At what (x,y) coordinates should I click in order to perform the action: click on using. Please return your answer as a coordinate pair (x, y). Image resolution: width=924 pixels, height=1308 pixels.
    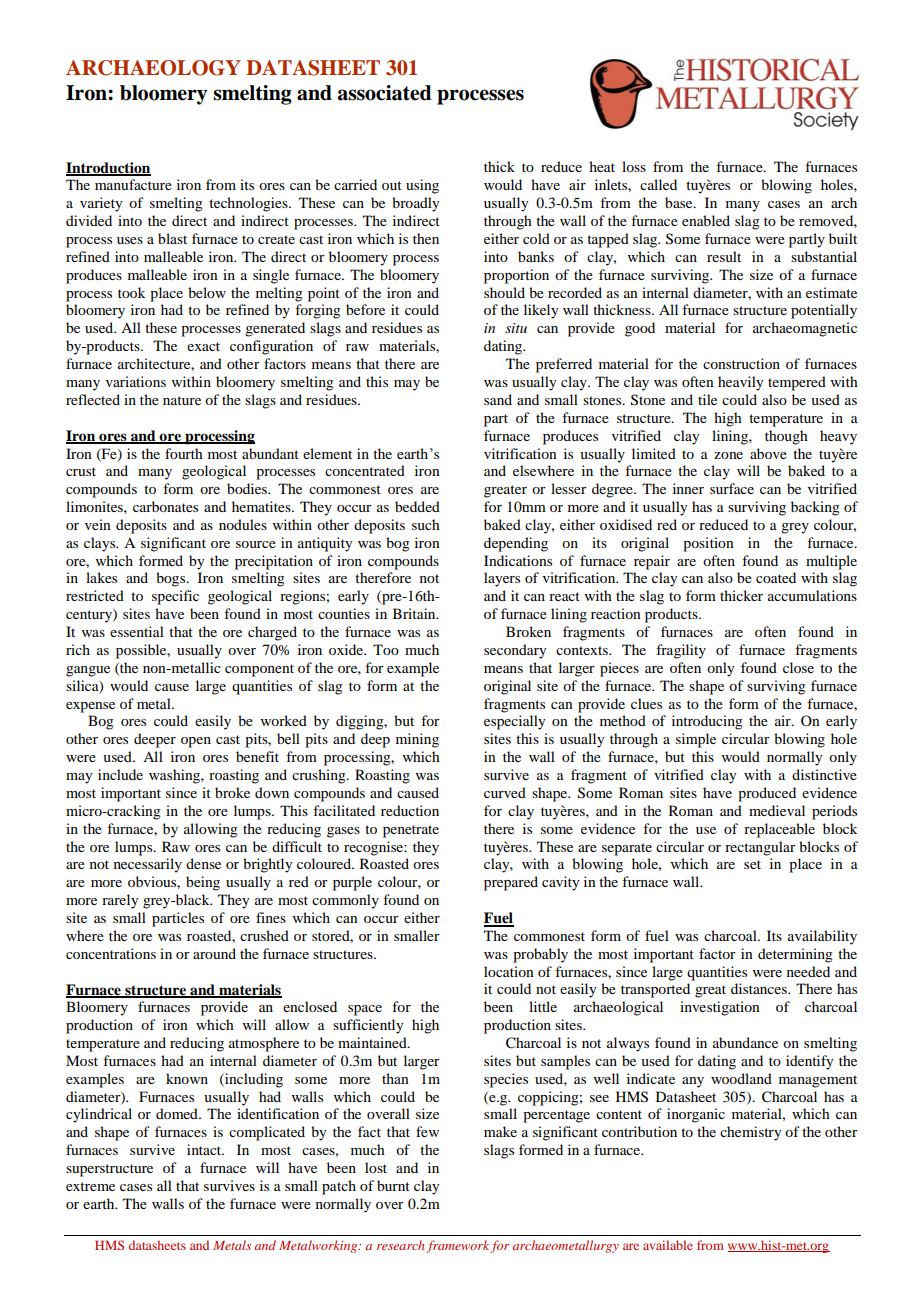
    Looking at the image, I should click on (422, 186).
